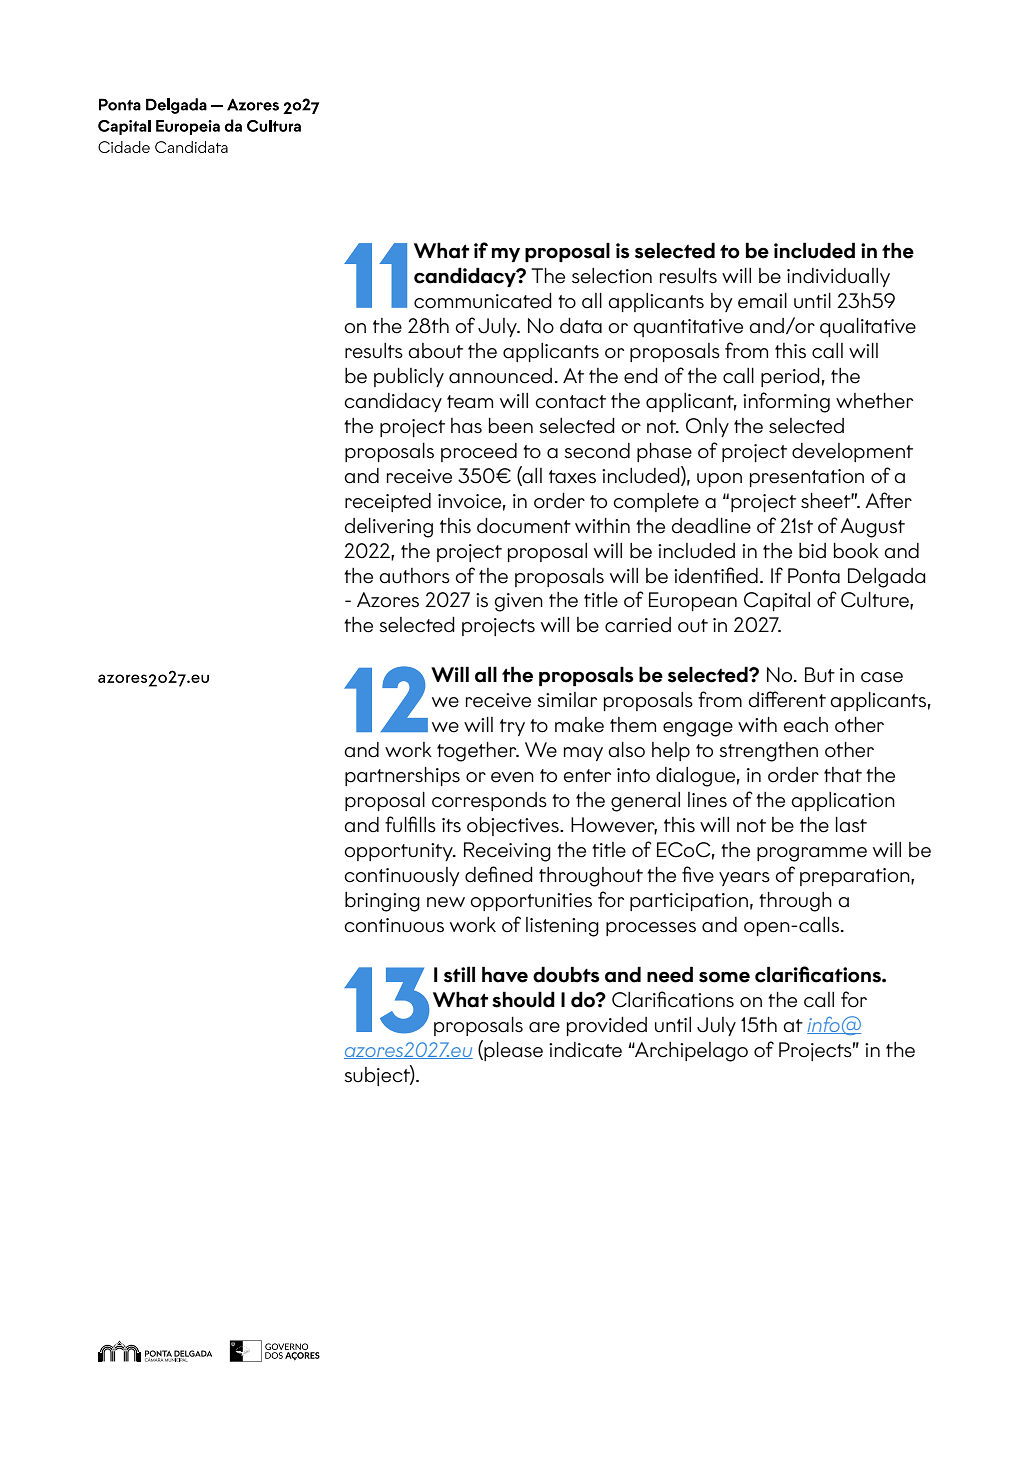  I want to click on individually, so click(838, 277).
